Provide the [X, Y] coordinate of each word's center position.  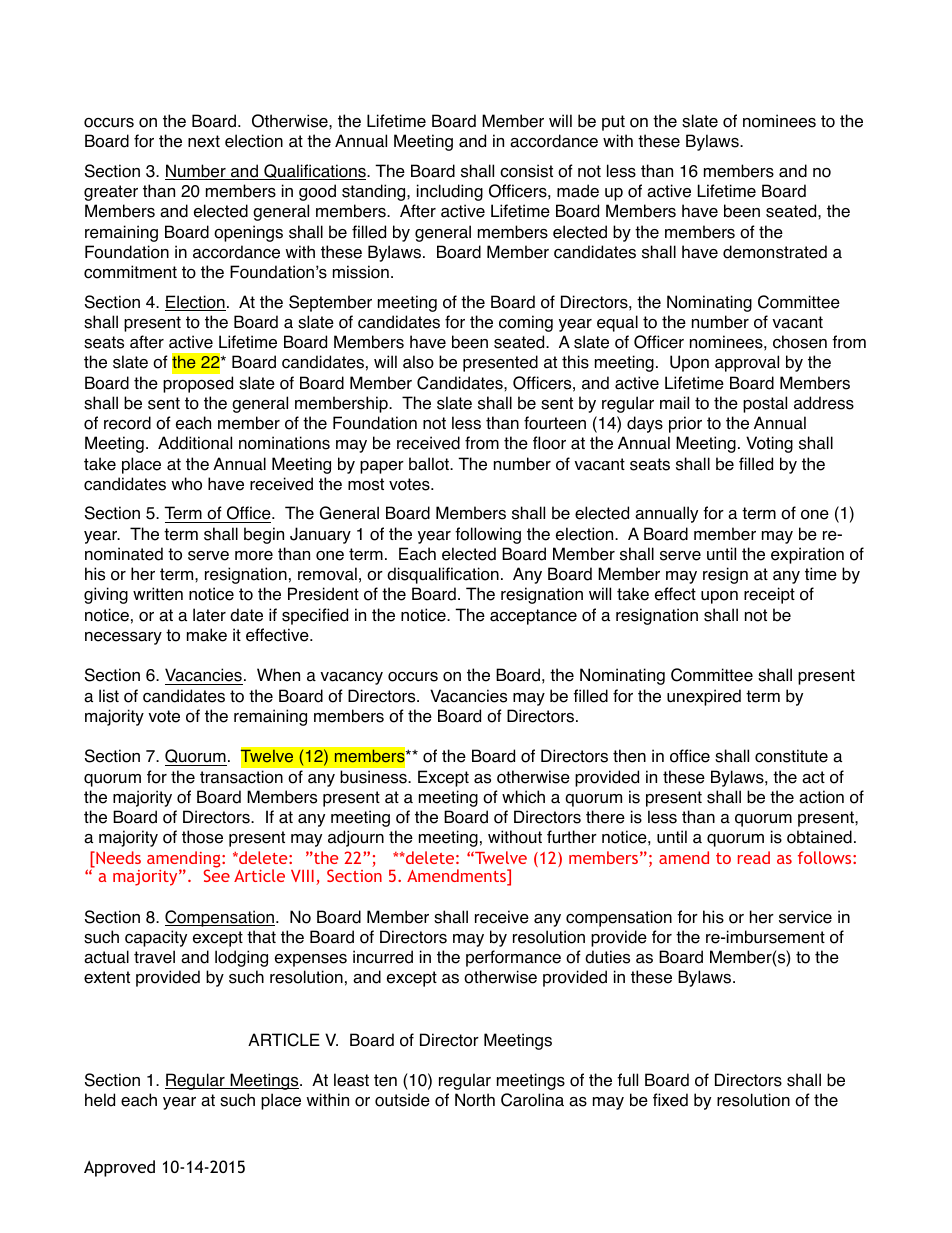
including [450, 192]
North [475, 1100]
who [186, 484]
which [523, 797]
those [202, 837]
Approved [119, 1168]
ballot [430, 464]
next [204, 141]
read [754, 857]
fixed [670, 1100]
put [613, 123]
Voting [769, 444]
